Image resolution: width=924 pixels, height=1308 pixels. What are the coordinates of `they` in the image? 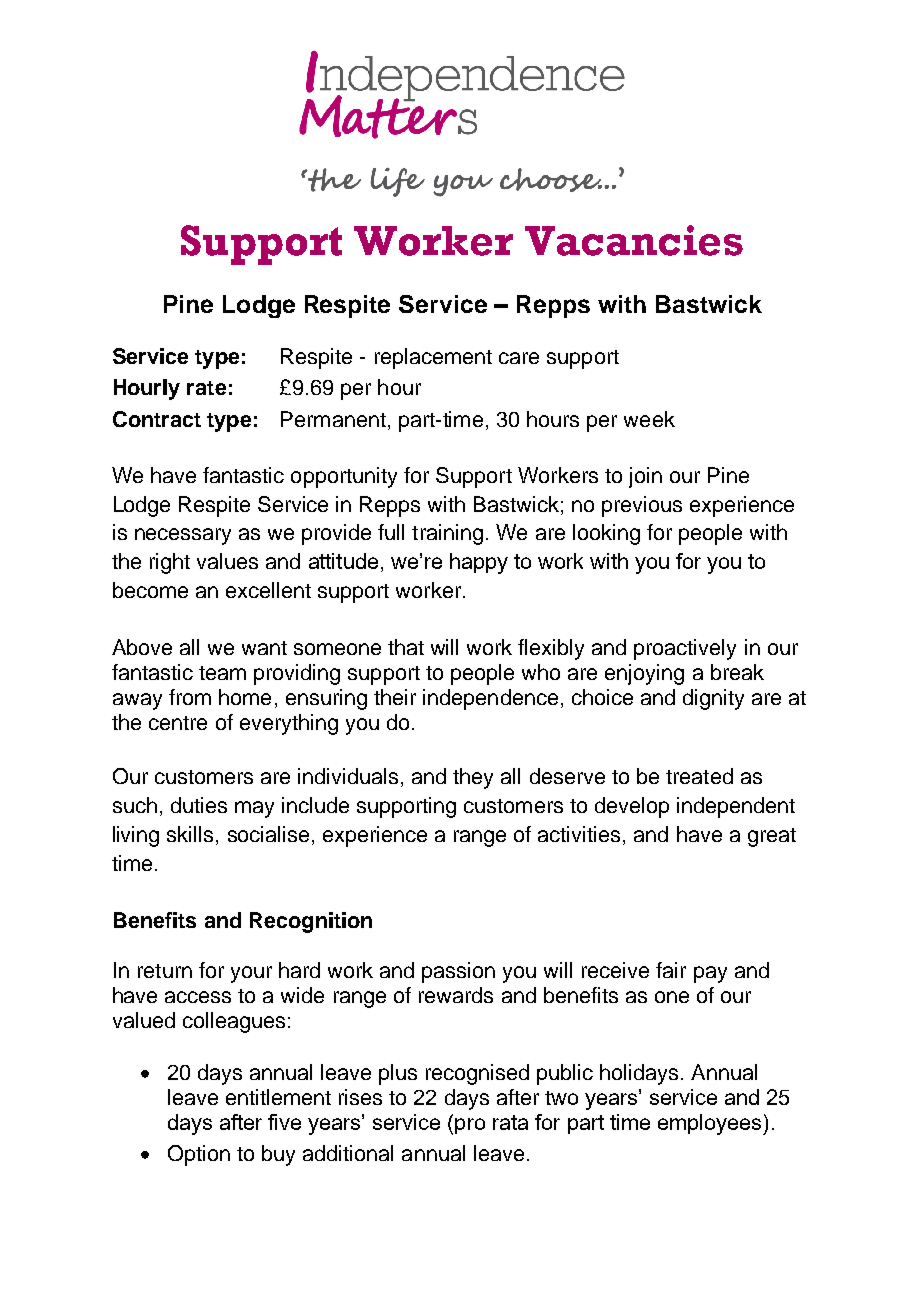 It's located at (473, 778).
